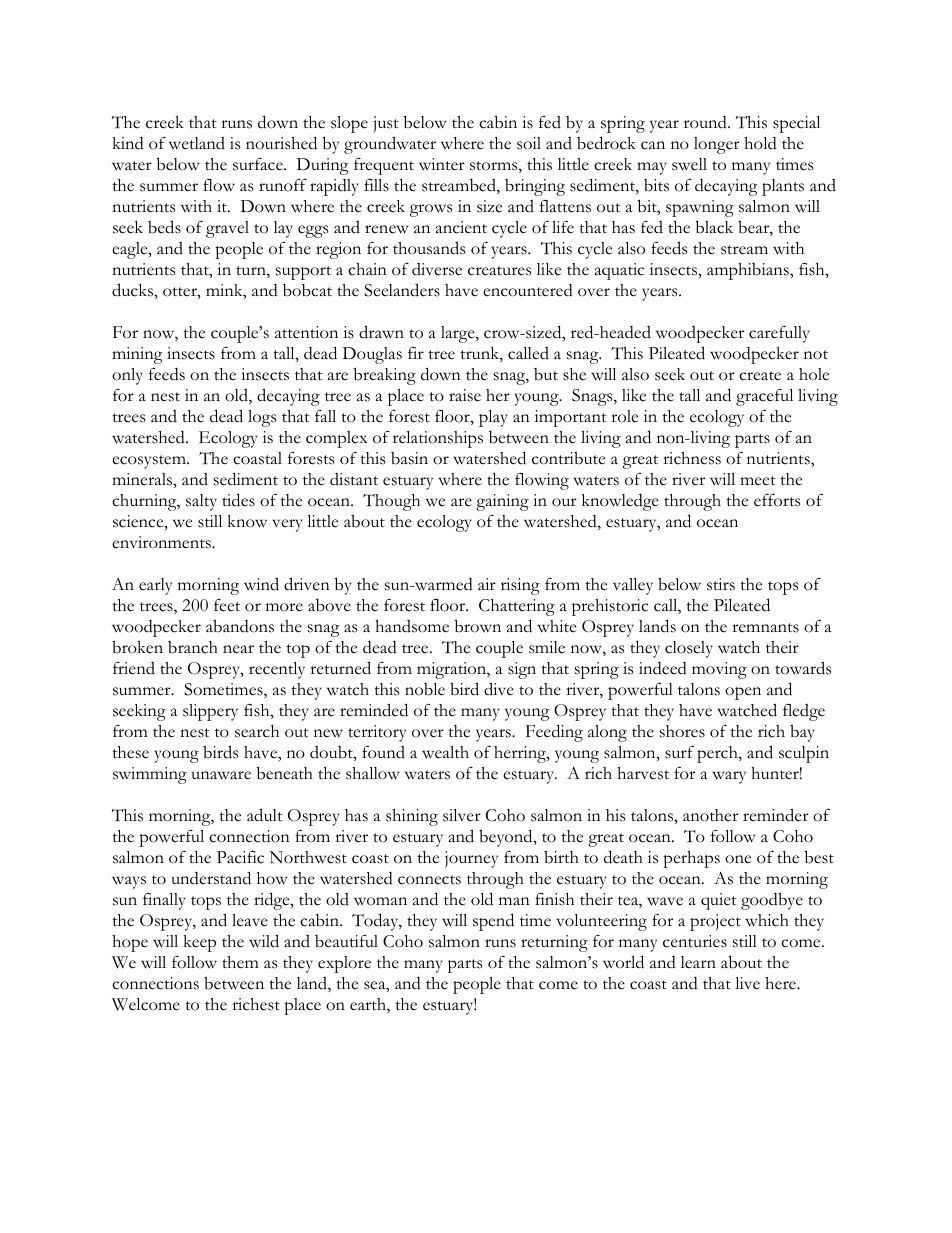 The image size is (952, 1233). Describe the element at coordinates (262, 418) in the image. I see `logs` at that location.
